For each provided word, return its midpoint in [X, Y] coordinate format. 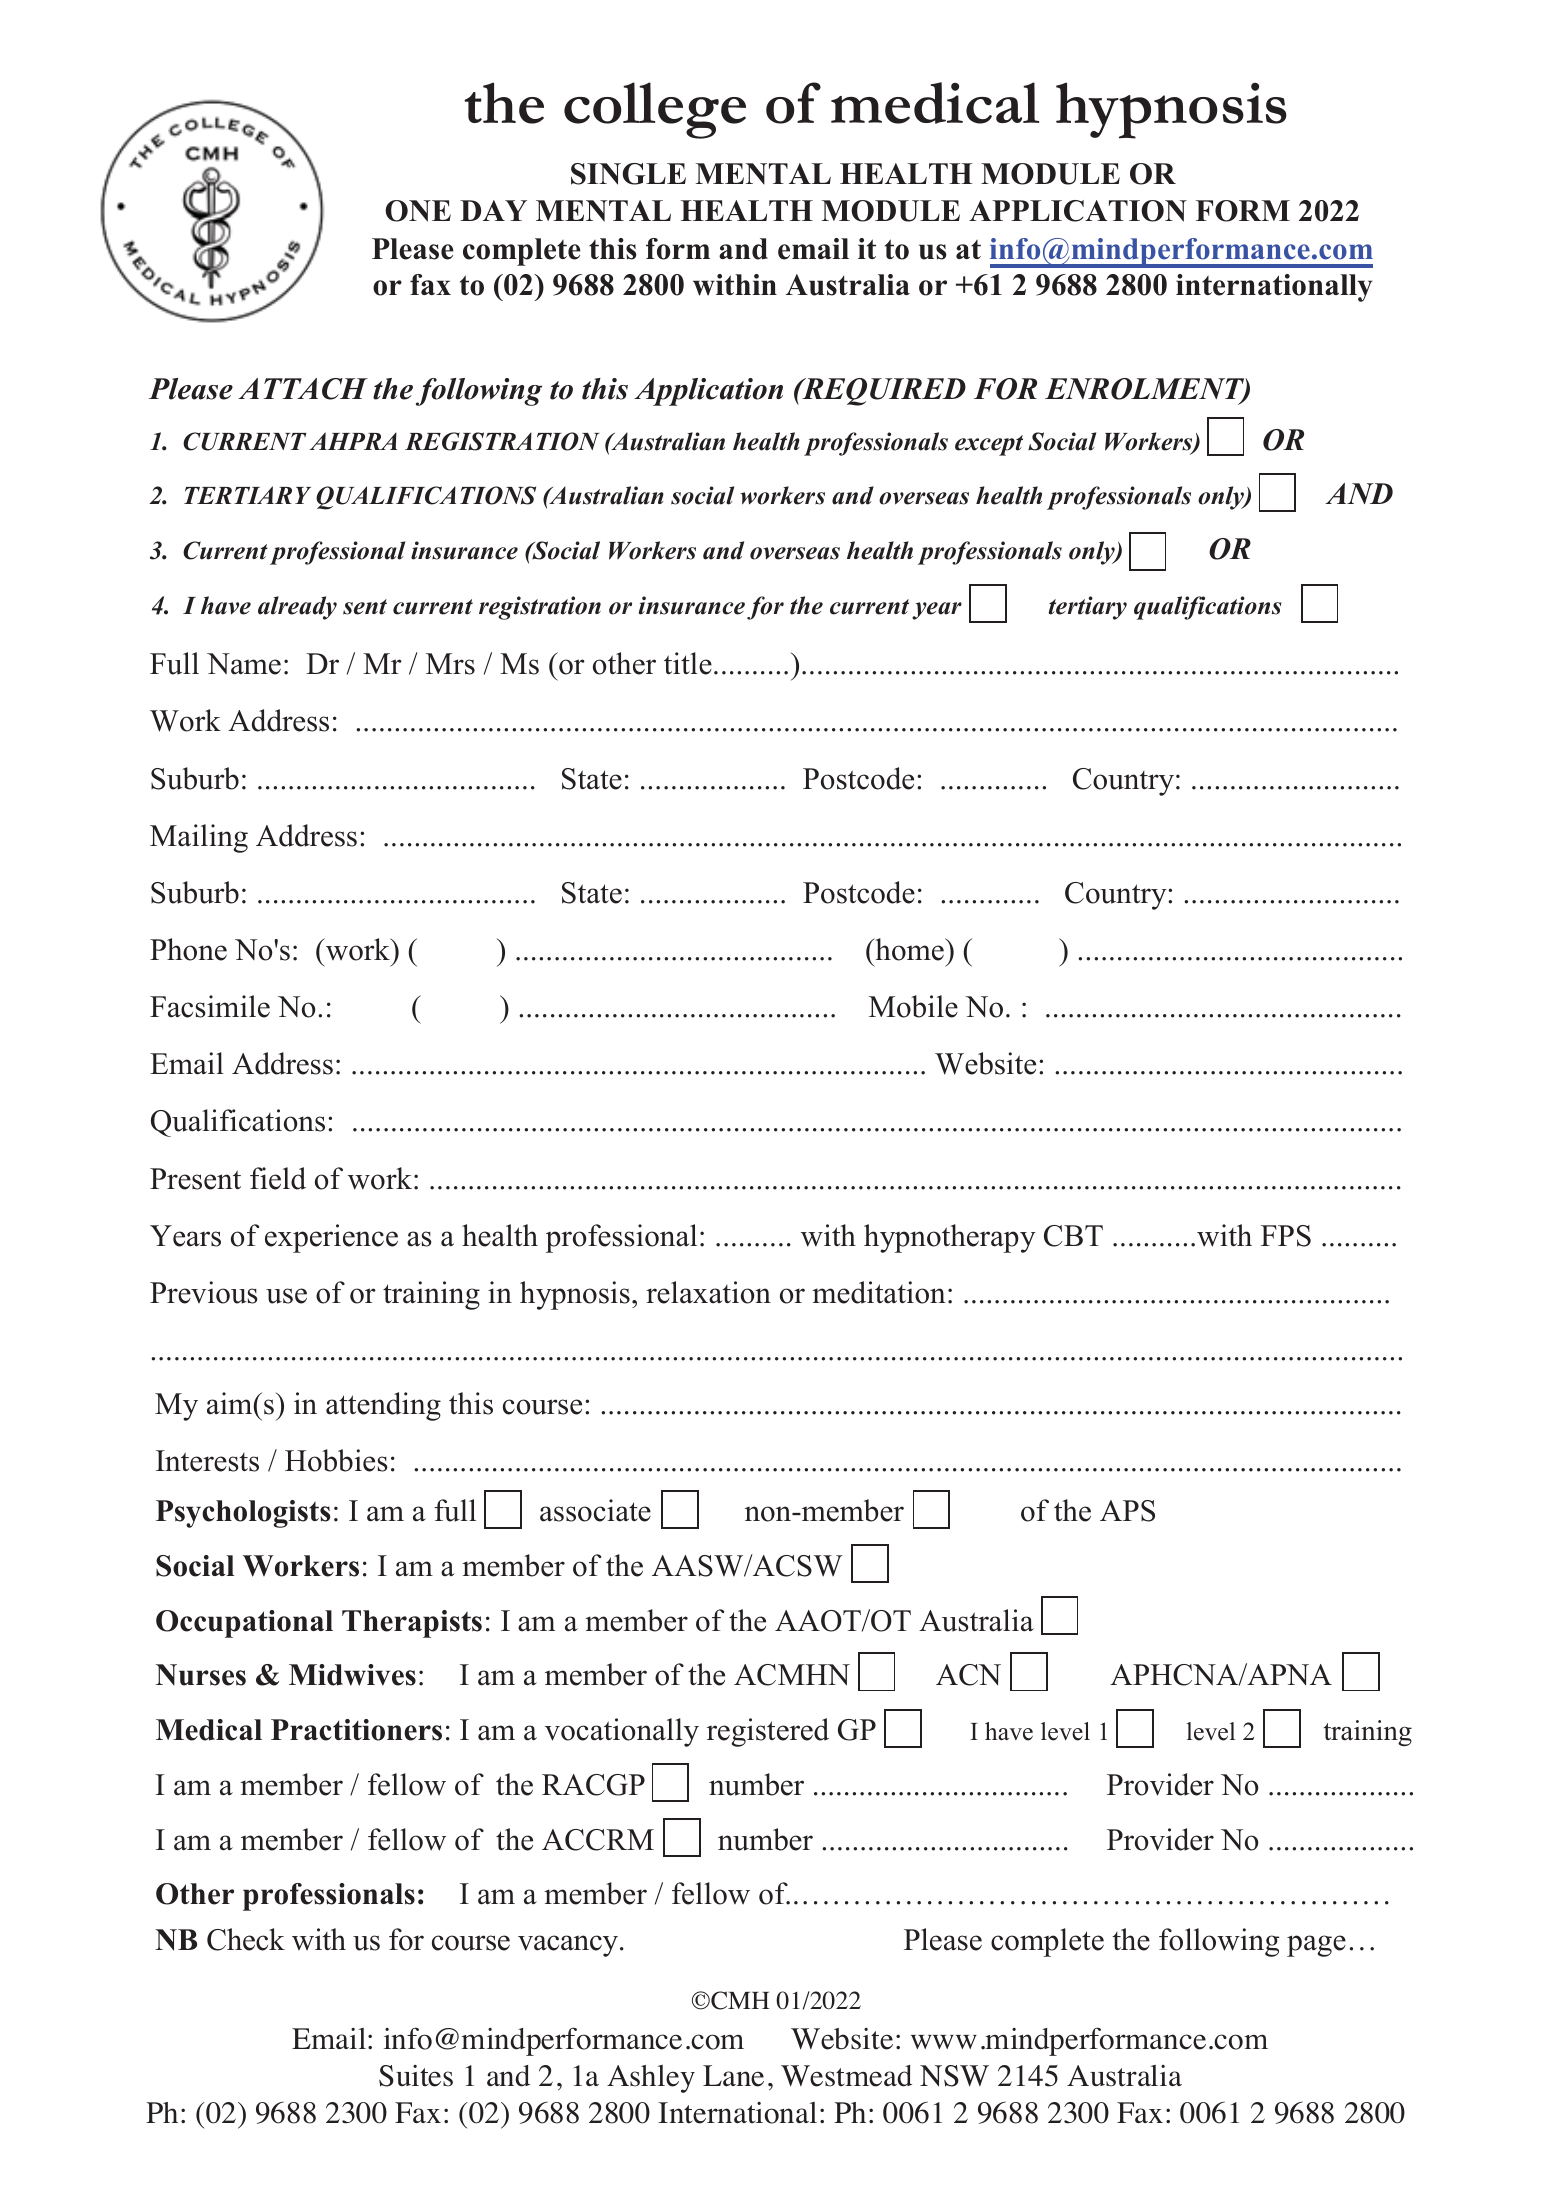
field [278, 1178]
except [989, 445]
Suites [416, 2076]
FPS [1286, 1236]
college [655, 110]
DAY [493, 210]
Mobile [913, 1006]
